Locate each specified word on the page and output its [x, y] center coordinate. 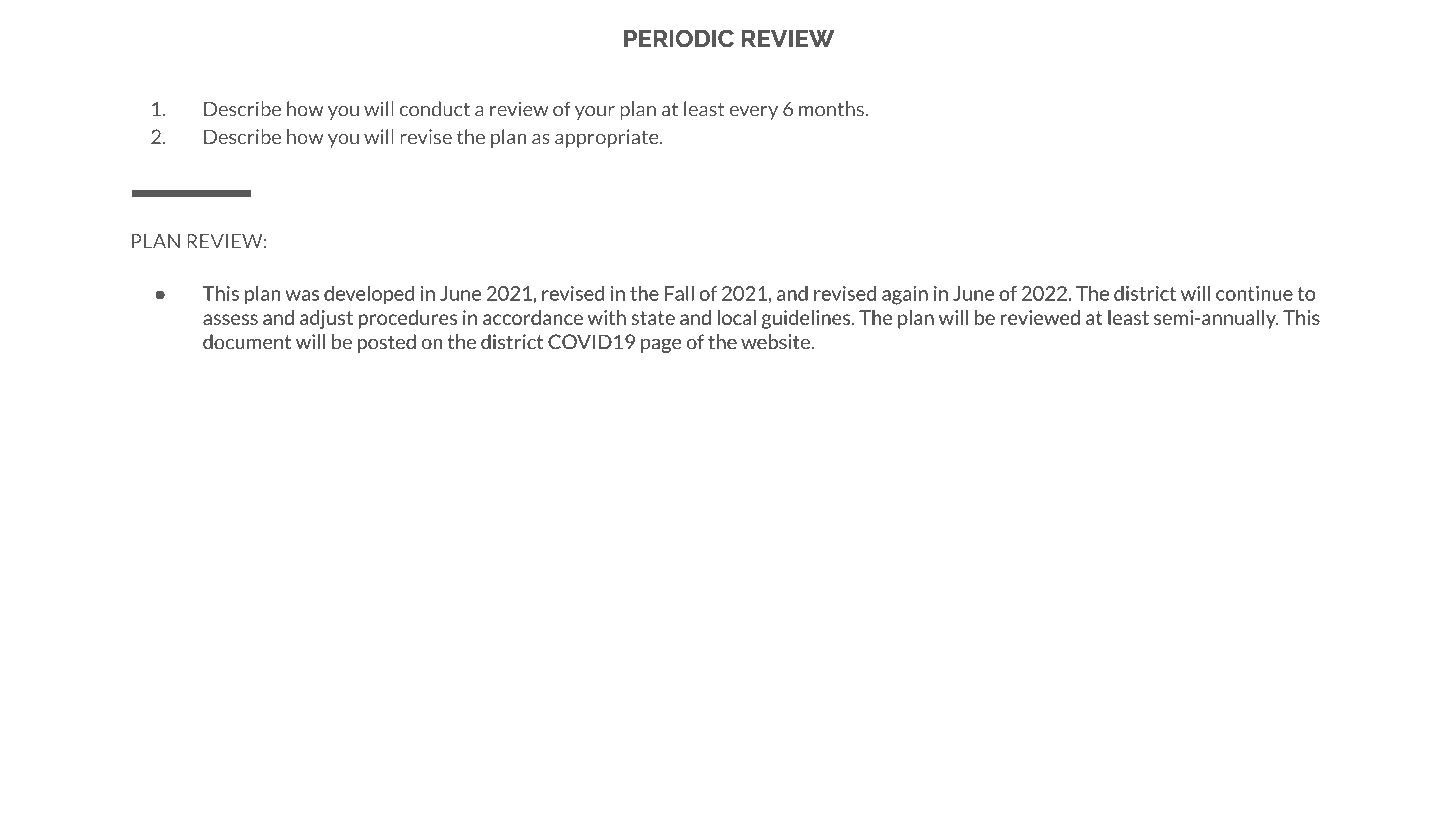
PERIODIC [679, 38]
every [753, 113]
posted [387, 343]
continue [1254, 293]
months [832, 109]
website [776, 342]
